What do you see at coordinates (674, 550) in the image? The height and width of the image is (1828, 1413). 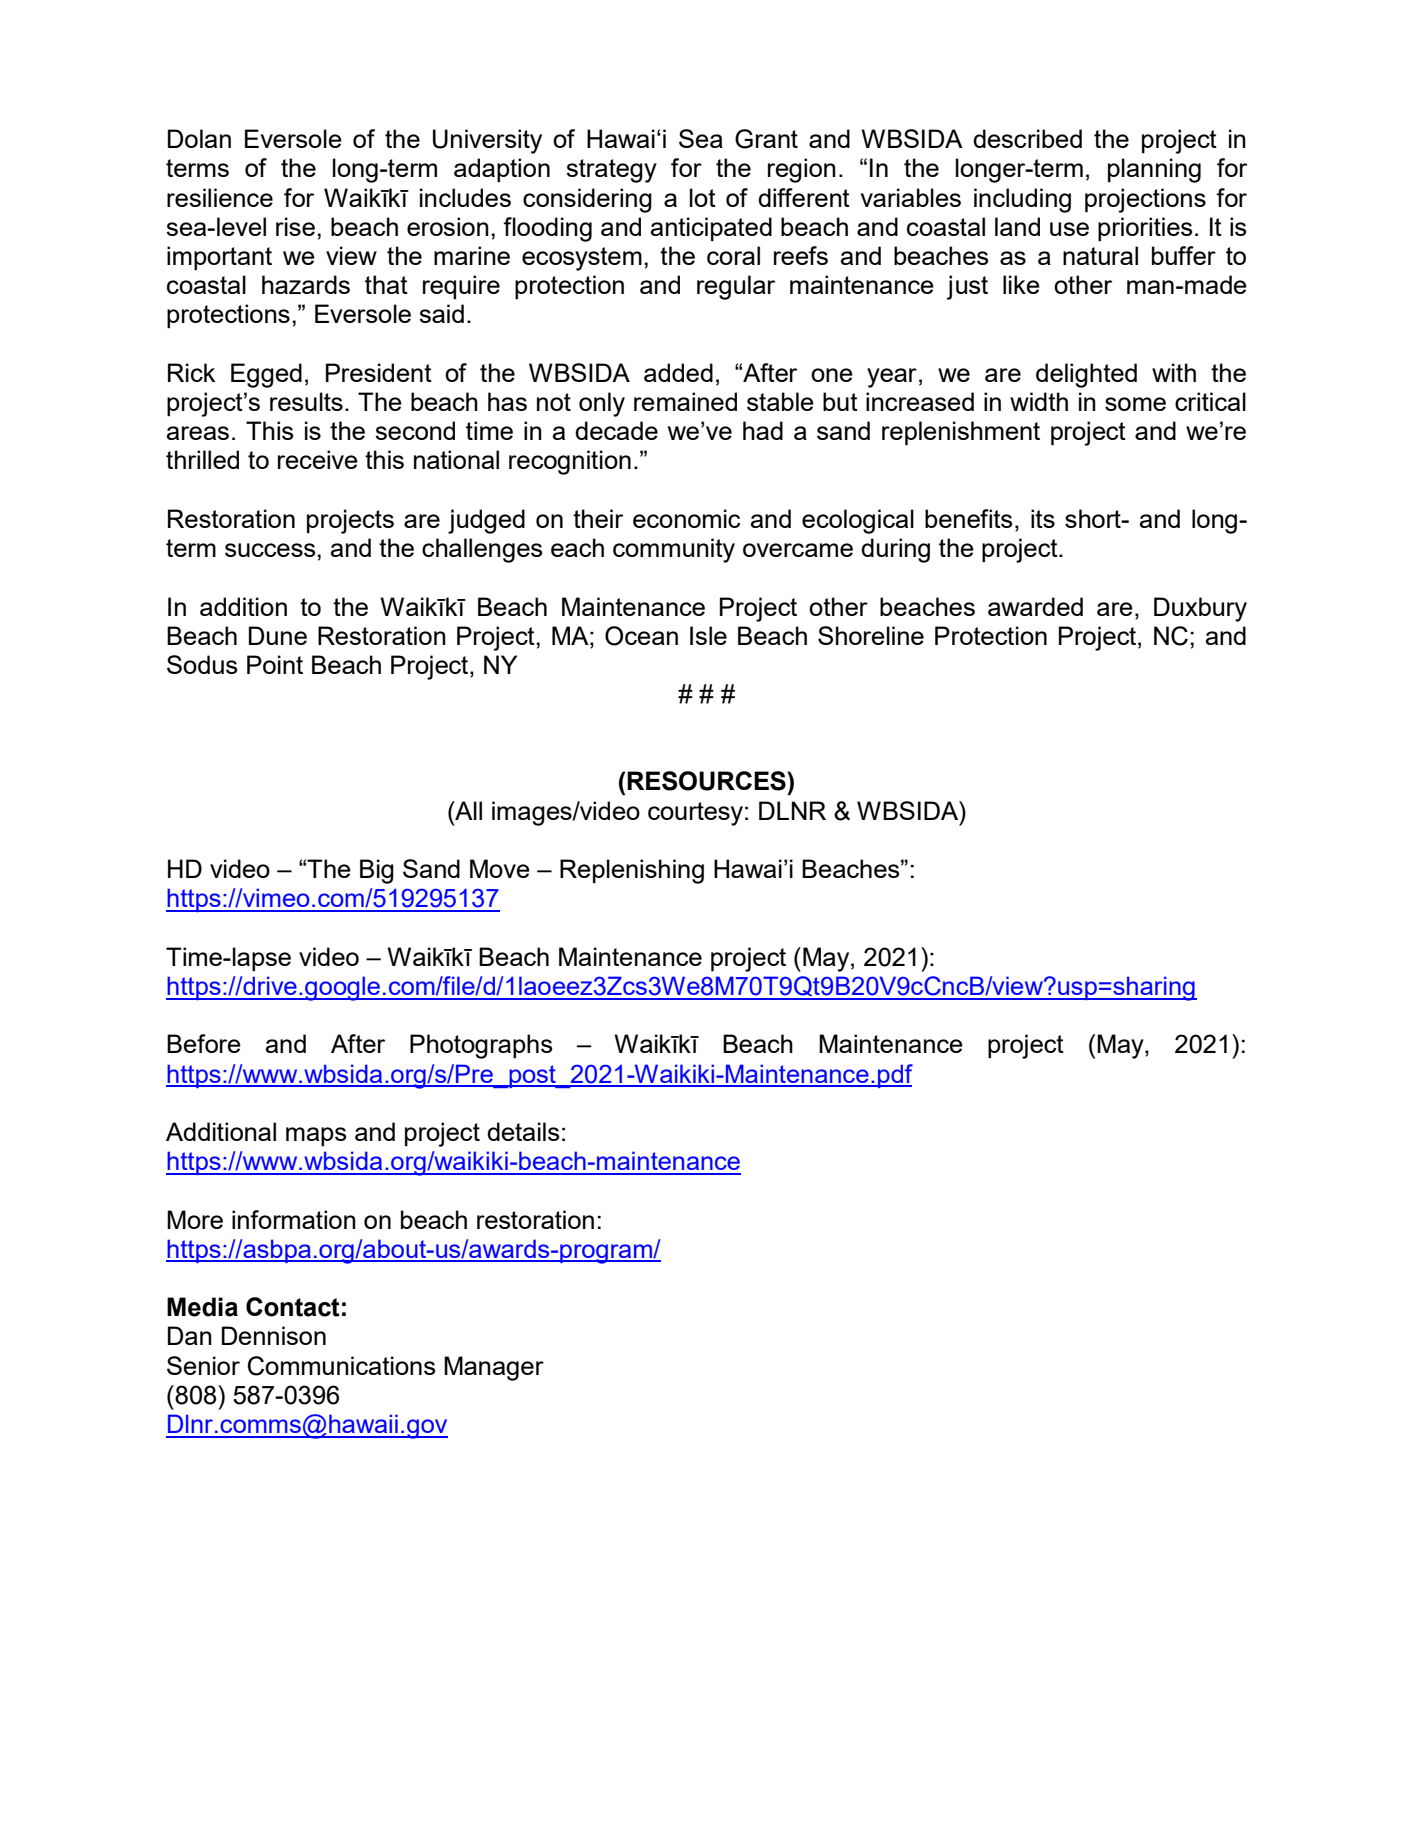 I see `community` at bounding box center [674, 550].
